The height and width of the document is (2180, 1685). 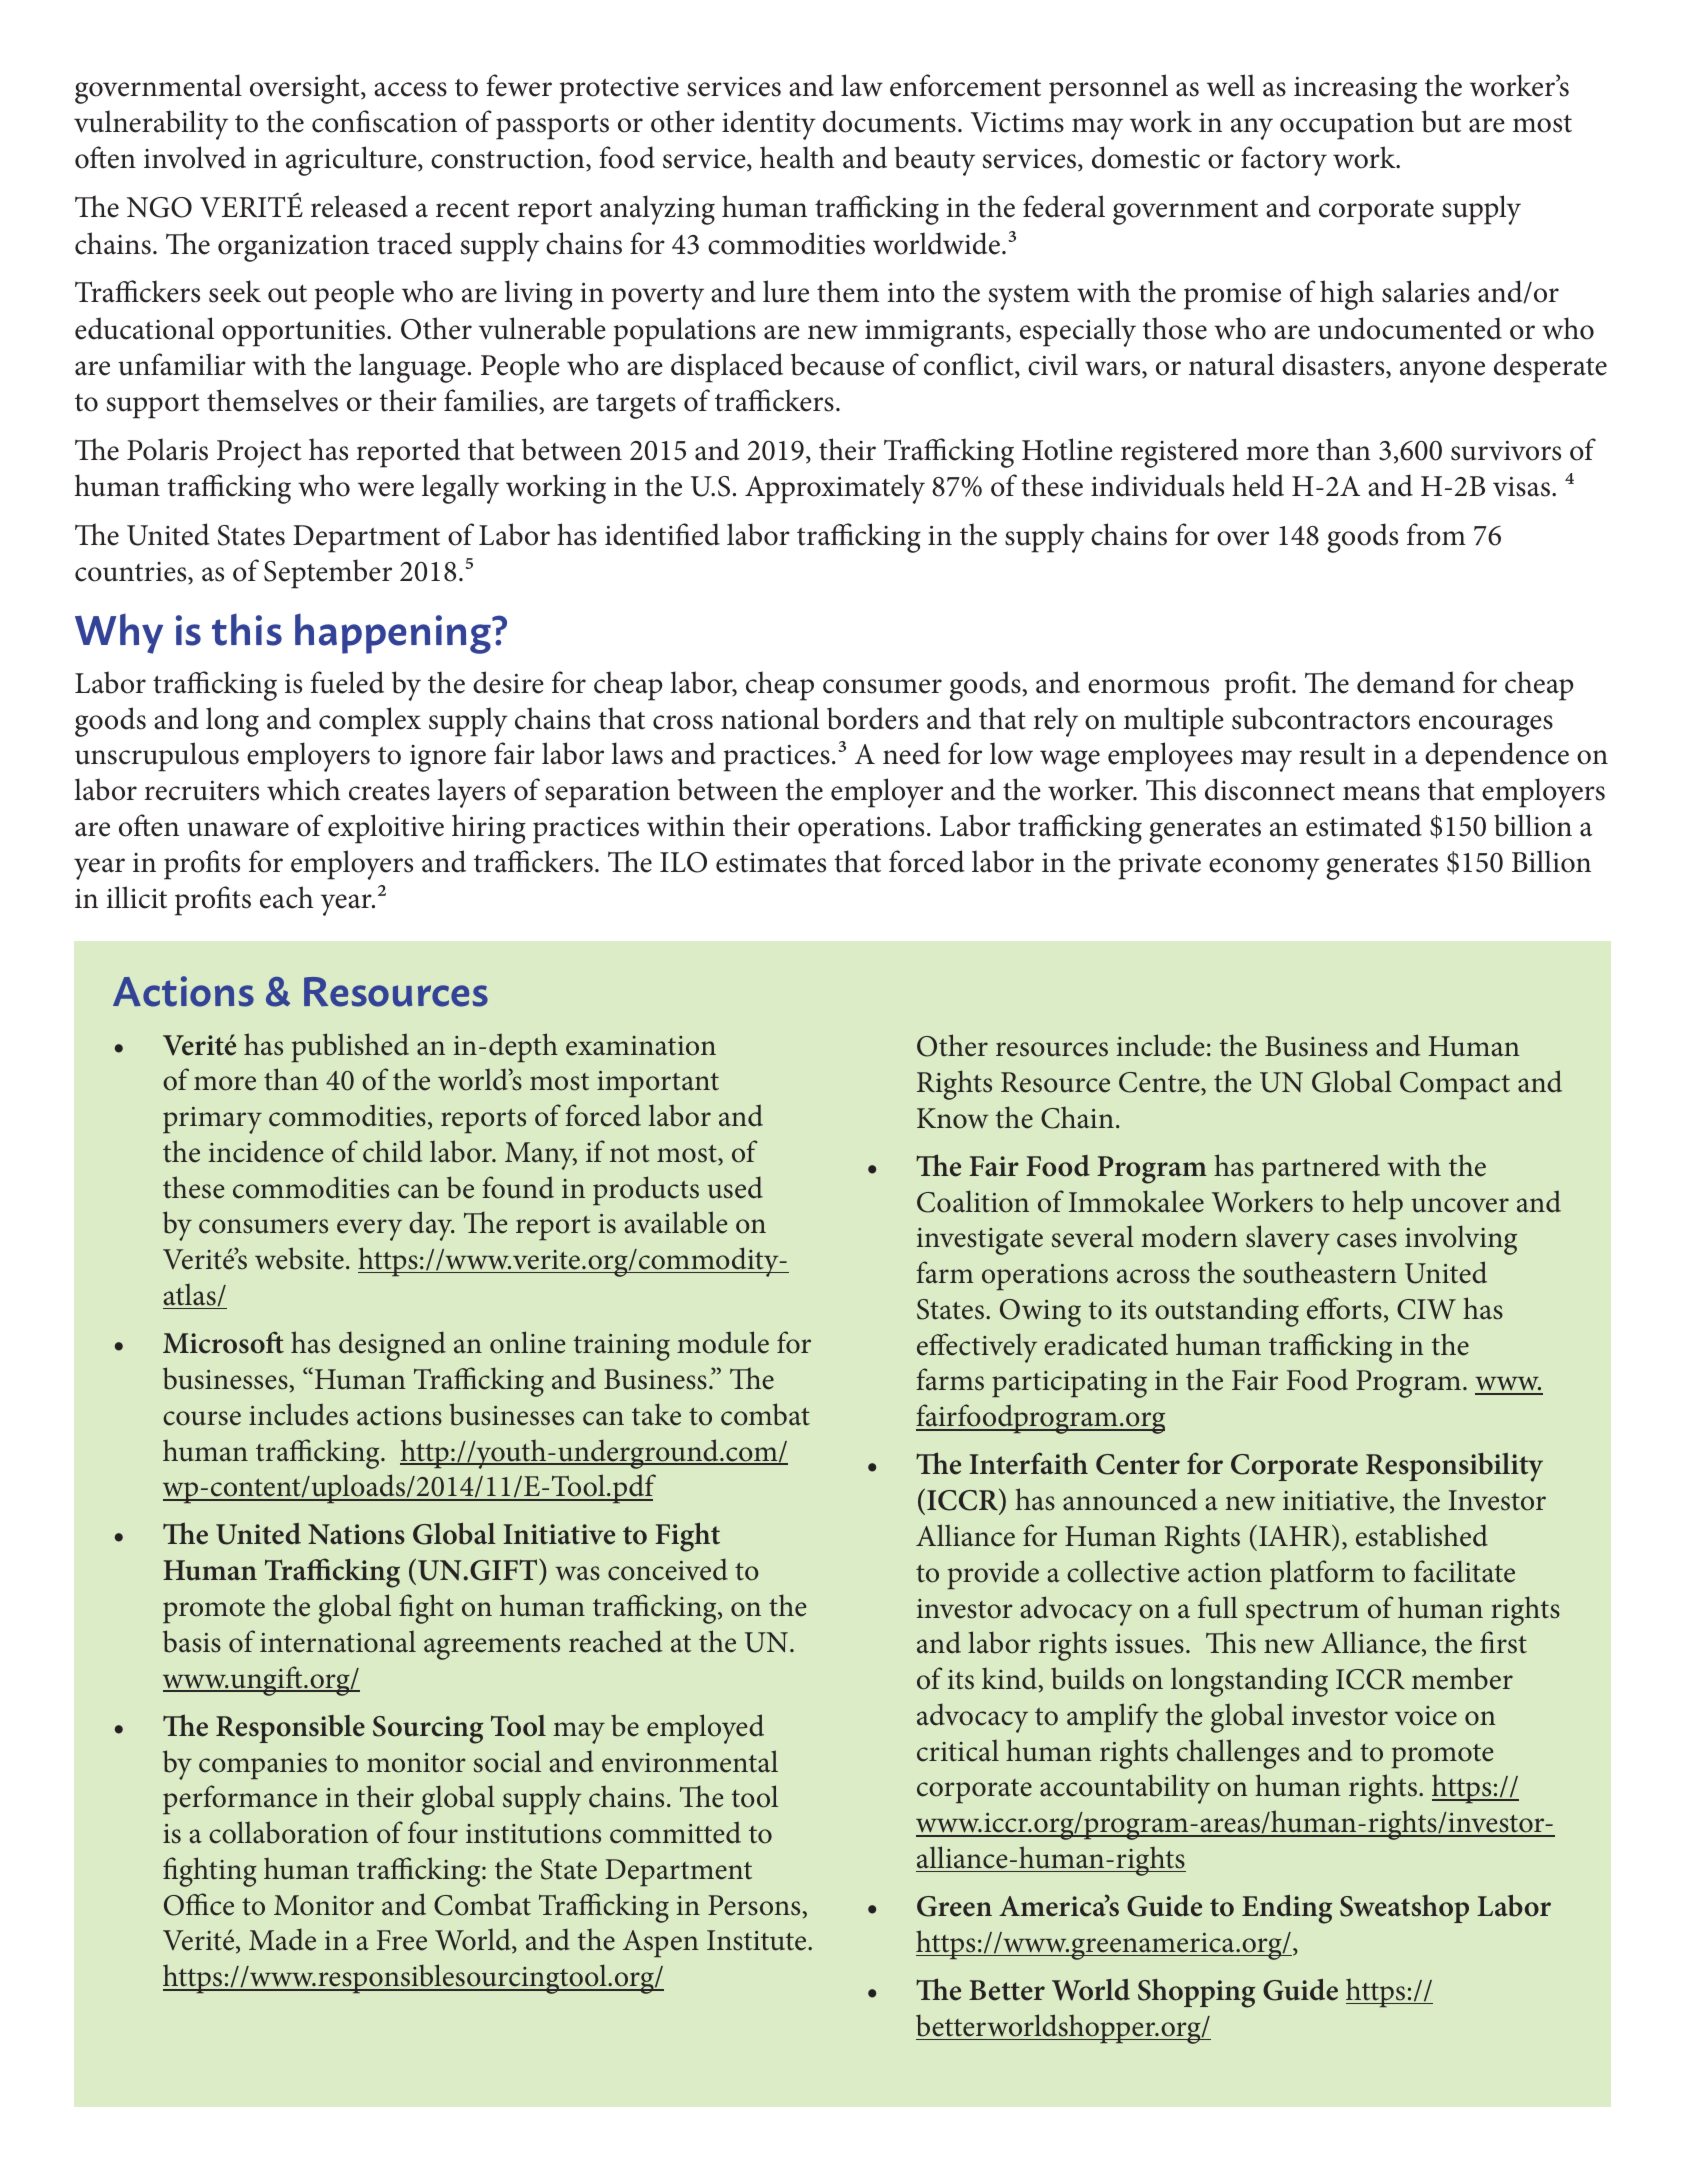 I want to click on Compact, so click(x=1455, y=1086).
